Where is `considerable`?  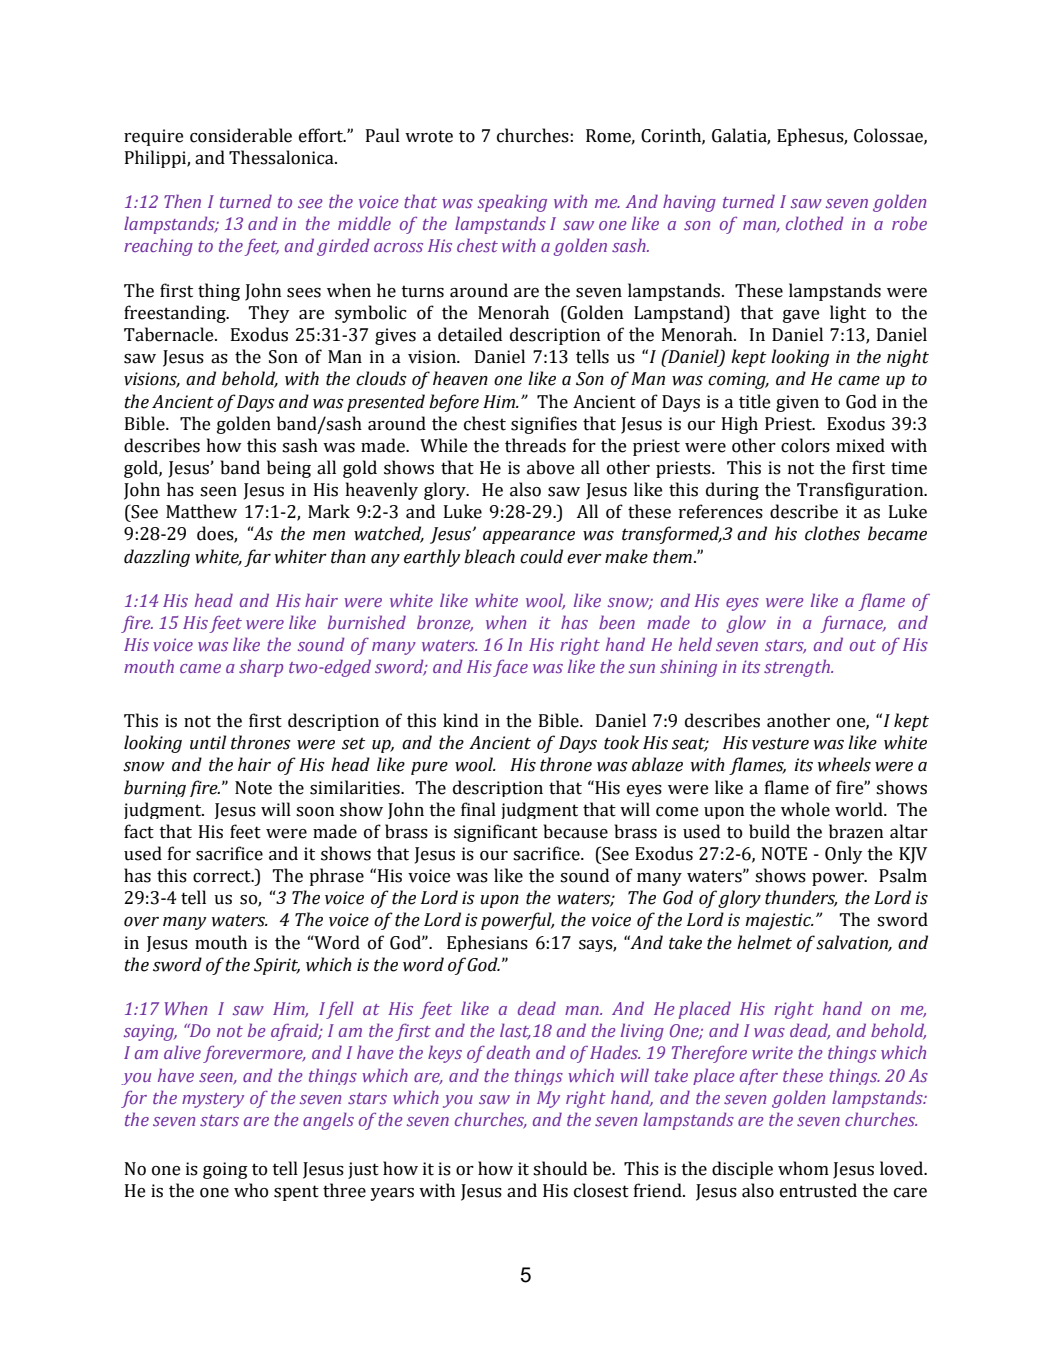 considerable is located at coordinates (241, 135).
